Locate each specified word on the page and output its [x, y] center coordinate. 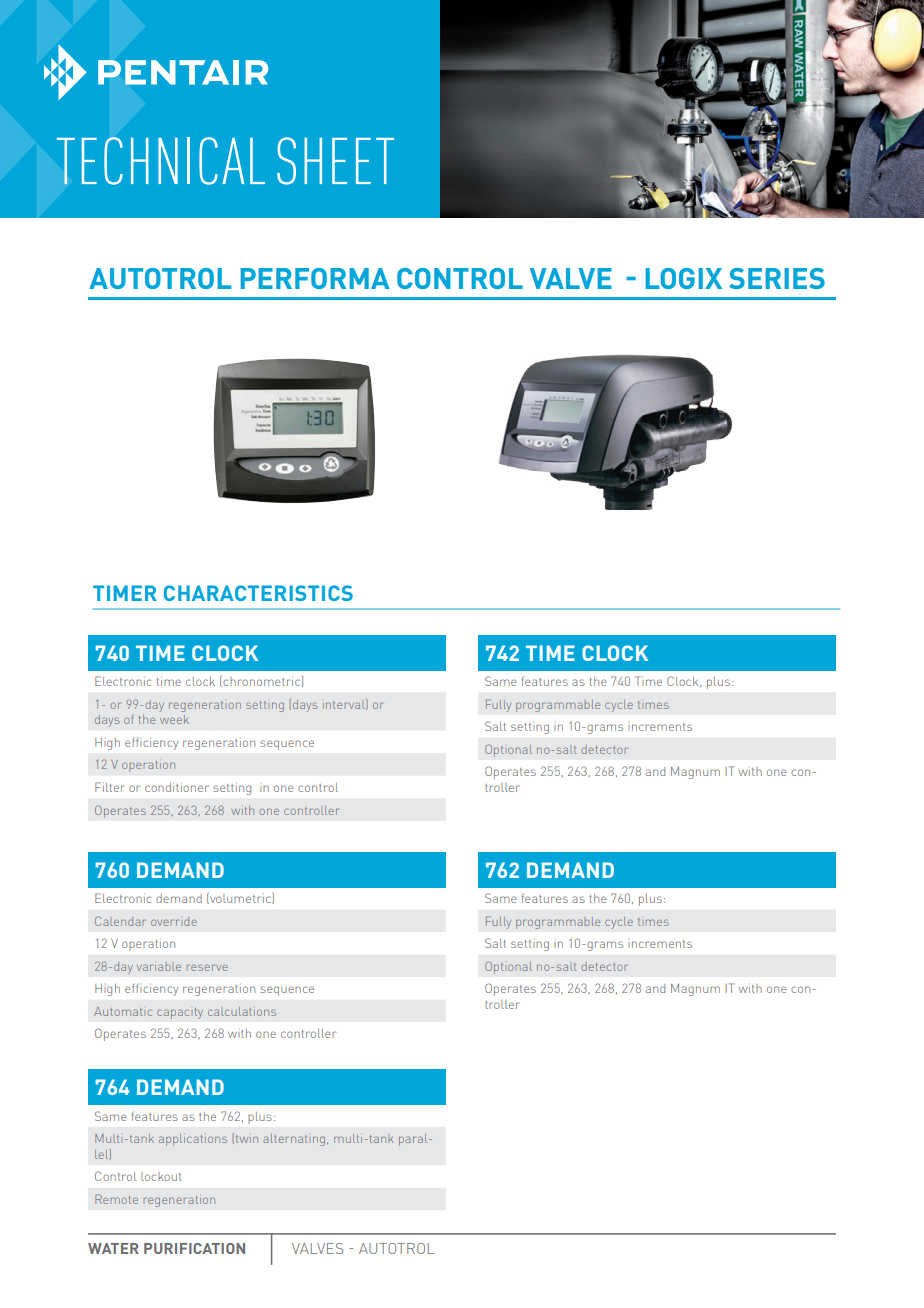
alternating [295, 1140]
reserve [207, 967]
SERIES [777, 278]
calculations [242, 1011]
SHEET [335, 161]
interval [345, 704]
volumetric [240, 898]
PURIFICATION [194, 1248]
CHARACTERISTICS [258, 593]
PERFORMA [315, 278]
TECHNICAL [161, 161]
